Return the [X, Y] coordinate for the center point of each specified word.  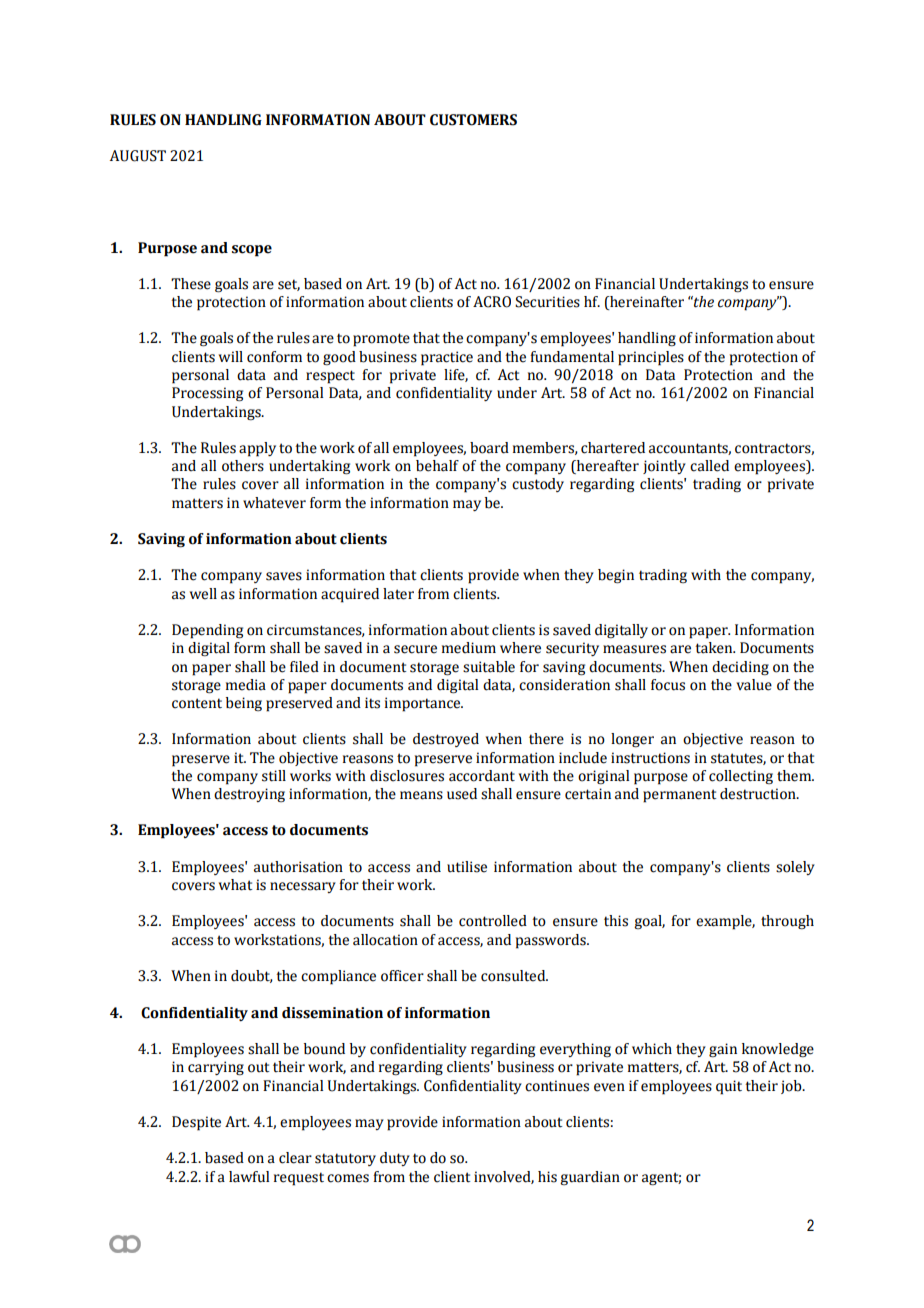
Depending [207, 631]
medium [469, 648]
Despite [196, 1123]
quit [729, 1087]
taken [715, 648]
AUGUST [138, 156]
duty [395, 1159]
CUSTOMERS [473, 120]
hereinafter [646, 303]
